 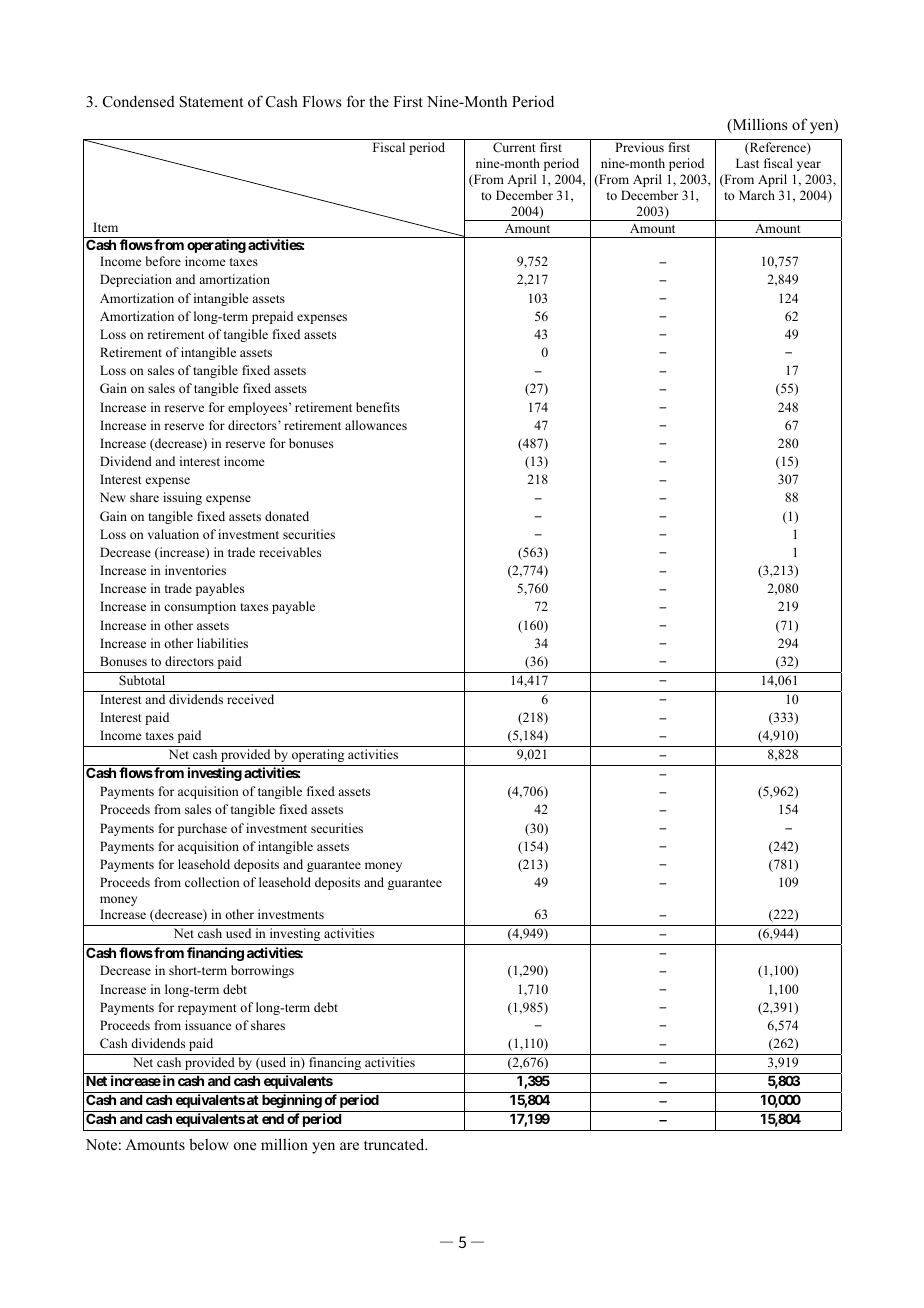 What do you see at coordinates (395, 1144) in the screenshot?
I see `truncated` at bounding box center [395, 1144].
